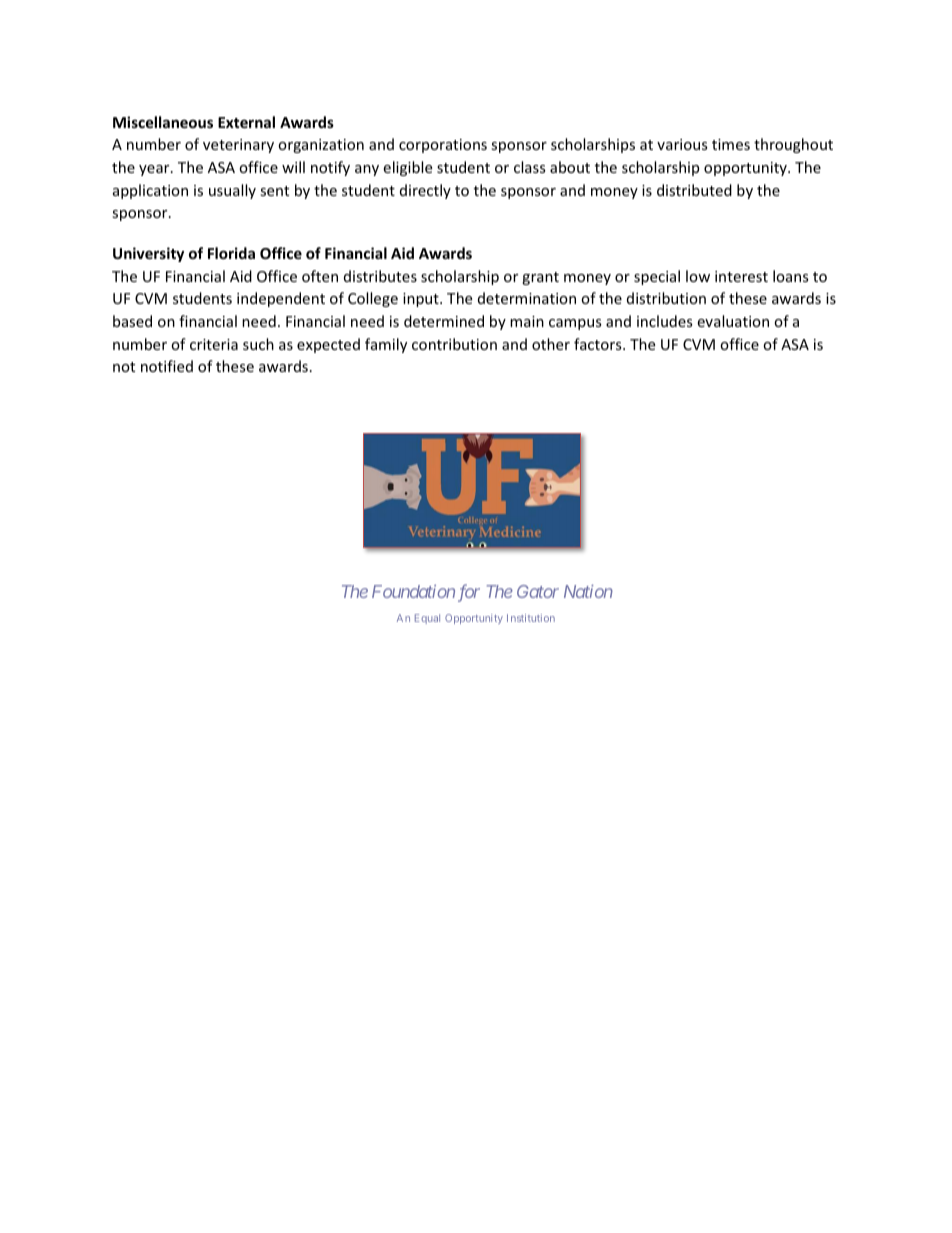 This screenshot has height=1233, width=952. Describe the element at coordinates (469, 593) in the screenshot. I see `for` at that location.
